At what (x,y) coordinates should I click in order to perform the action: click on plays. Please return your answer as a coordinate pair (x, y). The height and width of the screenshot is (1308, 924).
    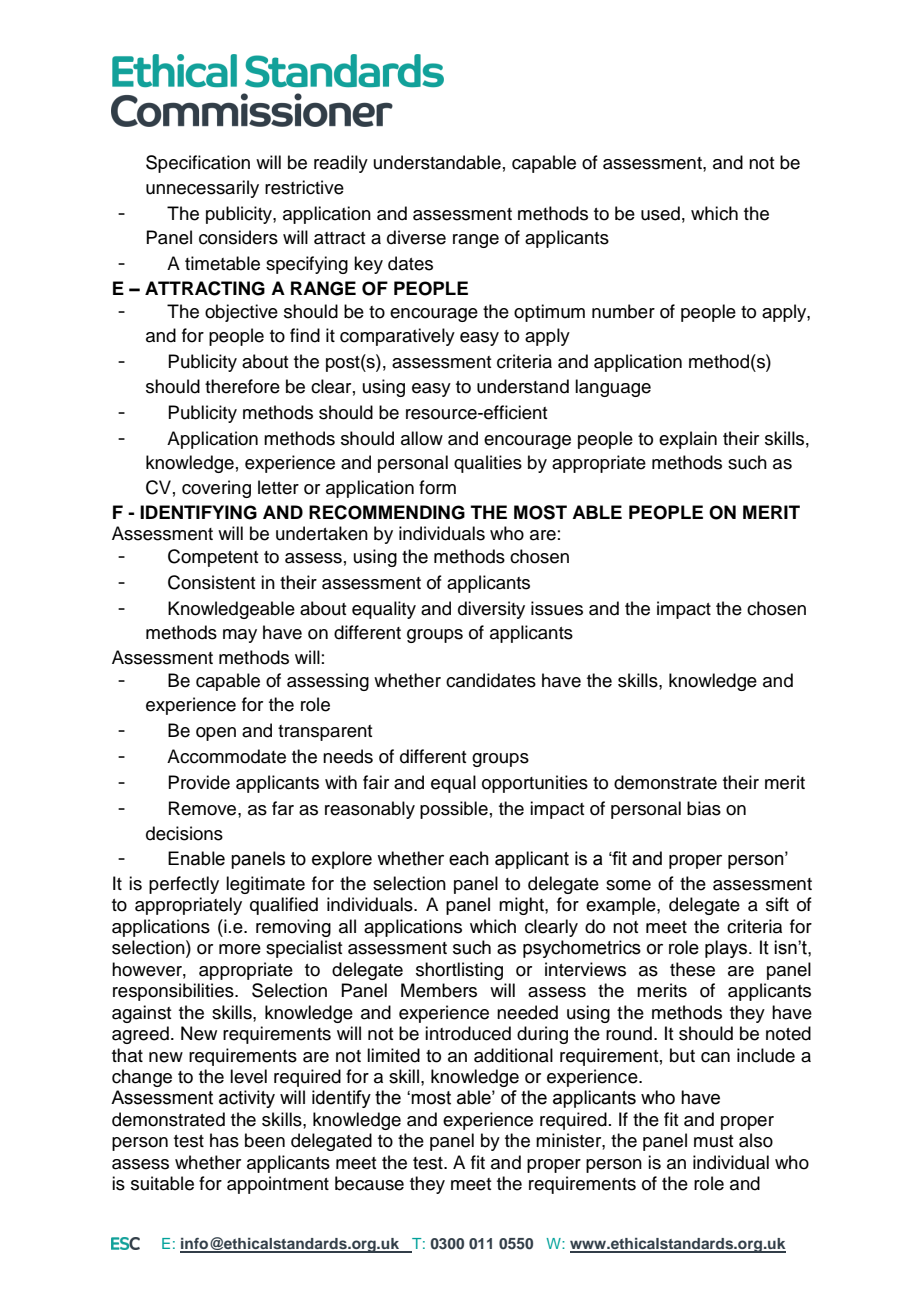
    Looking at the image, I should click on (727, 949).
